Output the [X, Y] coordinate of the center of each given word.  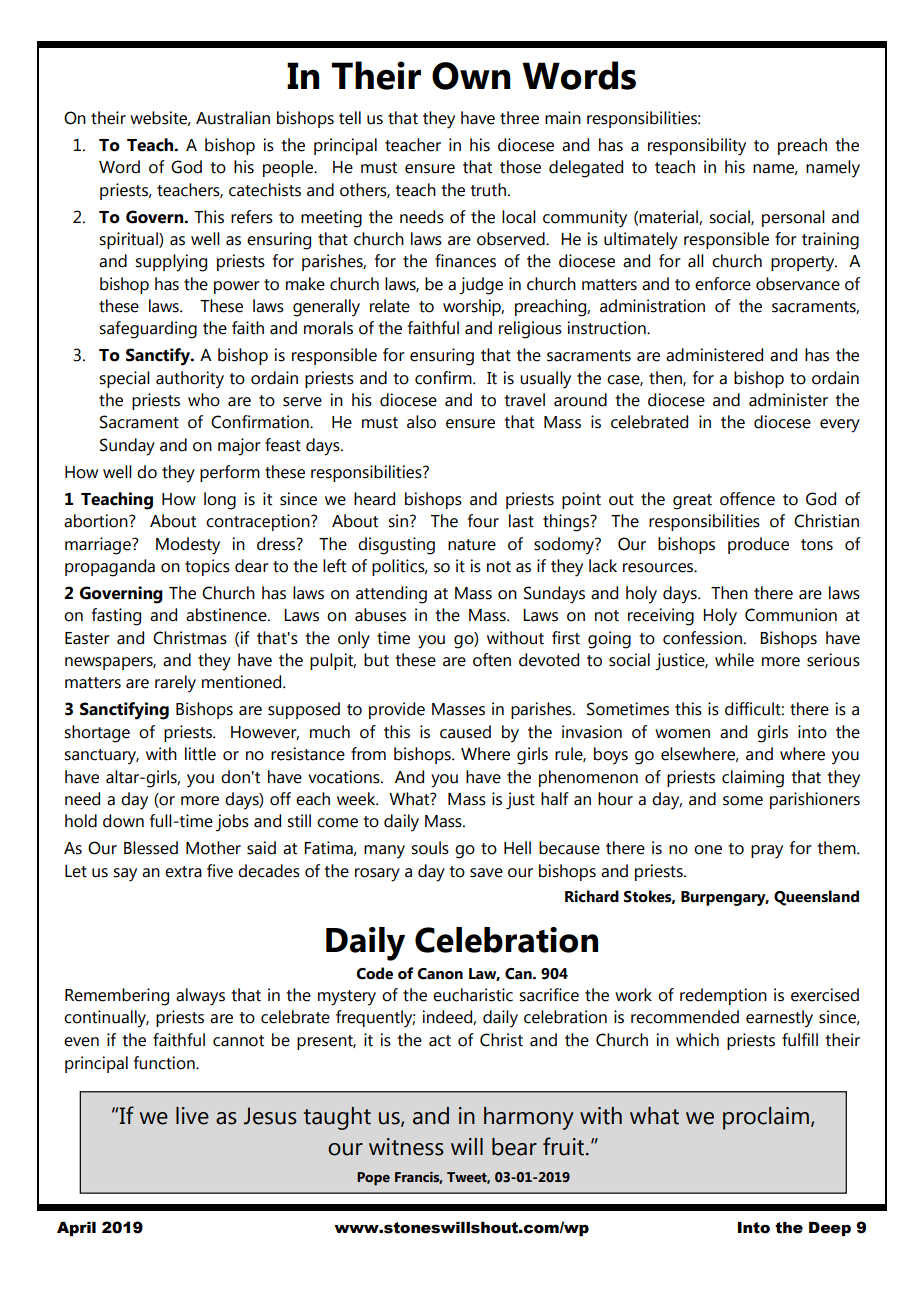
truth [488, 190]
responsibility [697, 147]
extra [183, 872]
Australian [233, 118]
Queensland [816, 898]
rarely [175, 684]
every [840, 426]
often [492, 660]
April [76, 1229]
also [421, 422]
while [734, 660]
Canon [440, 974]
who [204, 400]
